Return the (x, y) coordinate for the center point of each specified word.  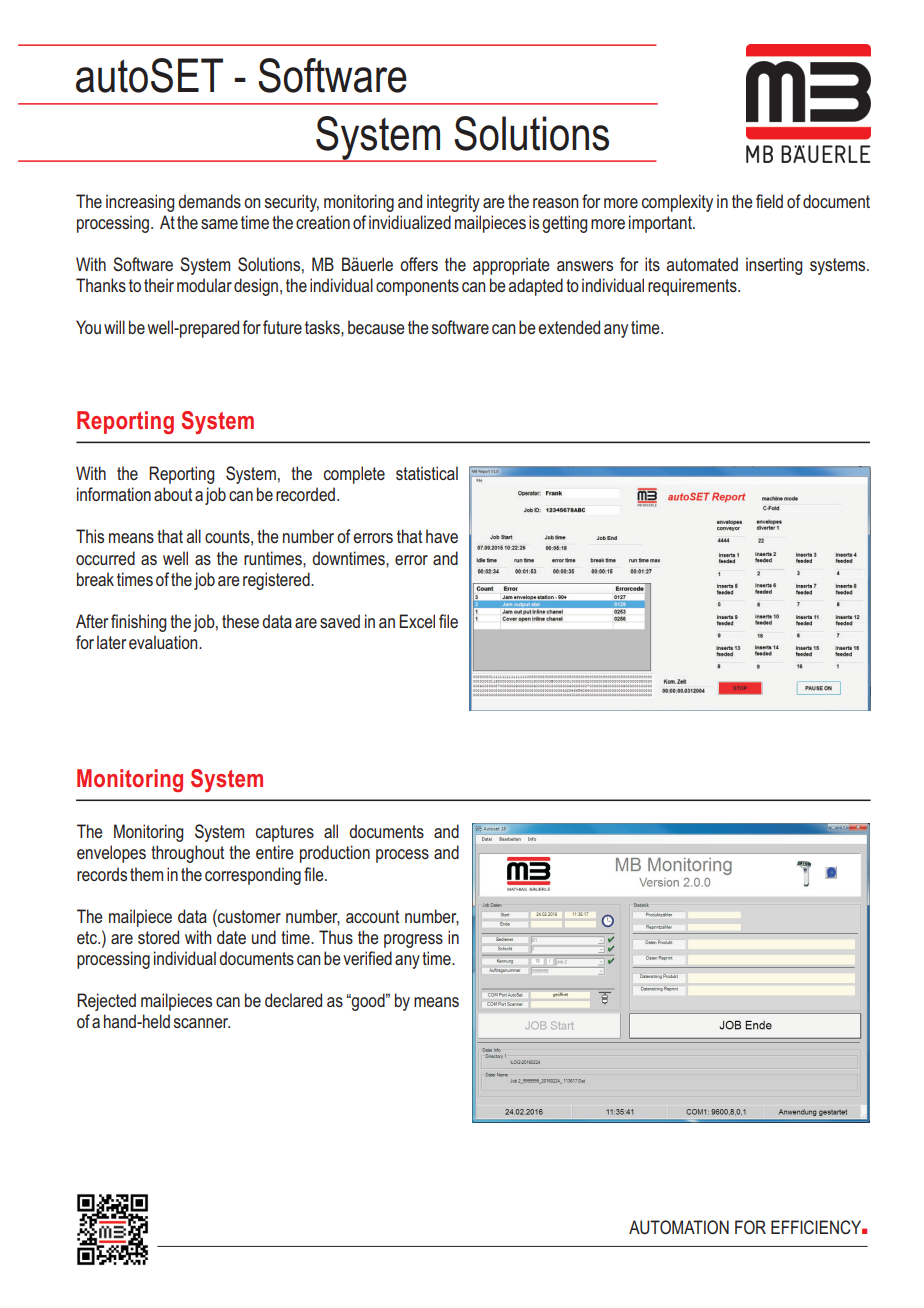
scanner (202, 1023)
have (442, 536)
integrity (453, 203)
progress (413, 941)
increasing (140, 203)
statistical (427, 473)
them (146, 874)
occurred (105, 558)
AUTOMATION (679, 1227)
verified (367, 958)
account (372, 916)
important (661, 224)
